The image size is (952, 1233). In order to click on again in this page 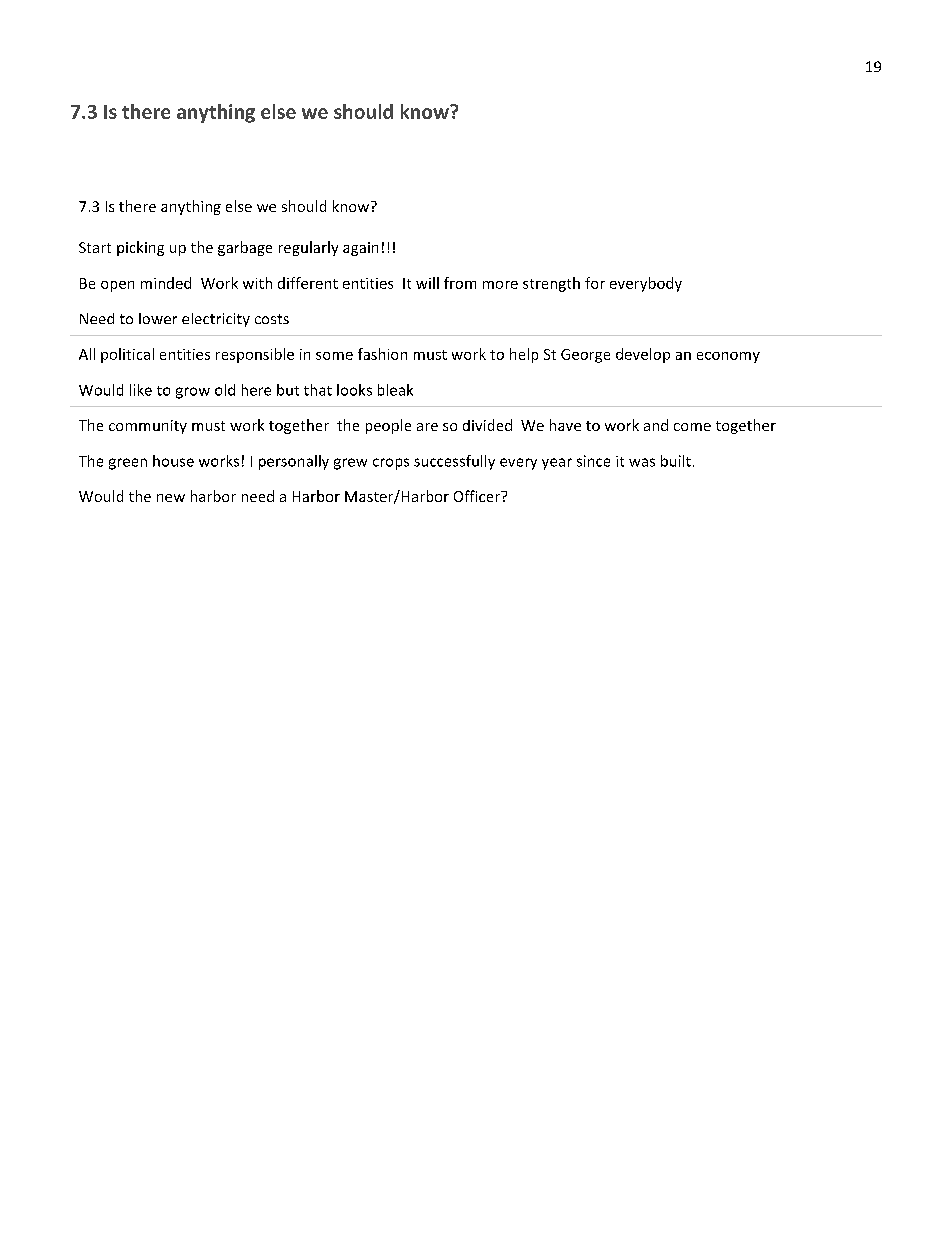, I will do `click(360, 249)`.
